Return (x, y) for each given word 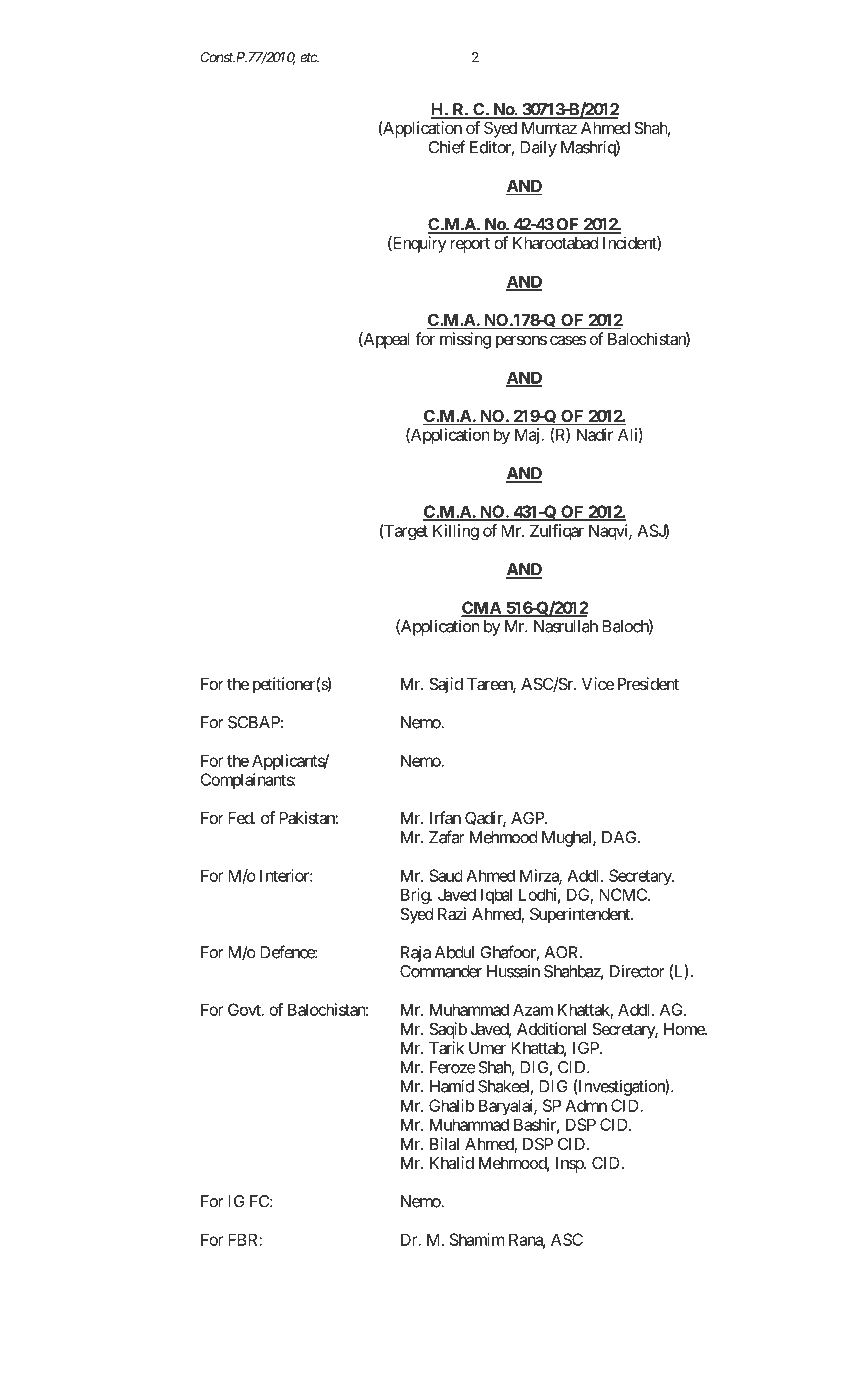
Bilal (444, 1143)
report (470, 245)
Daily (538, 149)
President (648, 683)
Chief (446, 147)
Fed (241, 818)
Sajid (446, 685)
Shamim (477, 1239)
